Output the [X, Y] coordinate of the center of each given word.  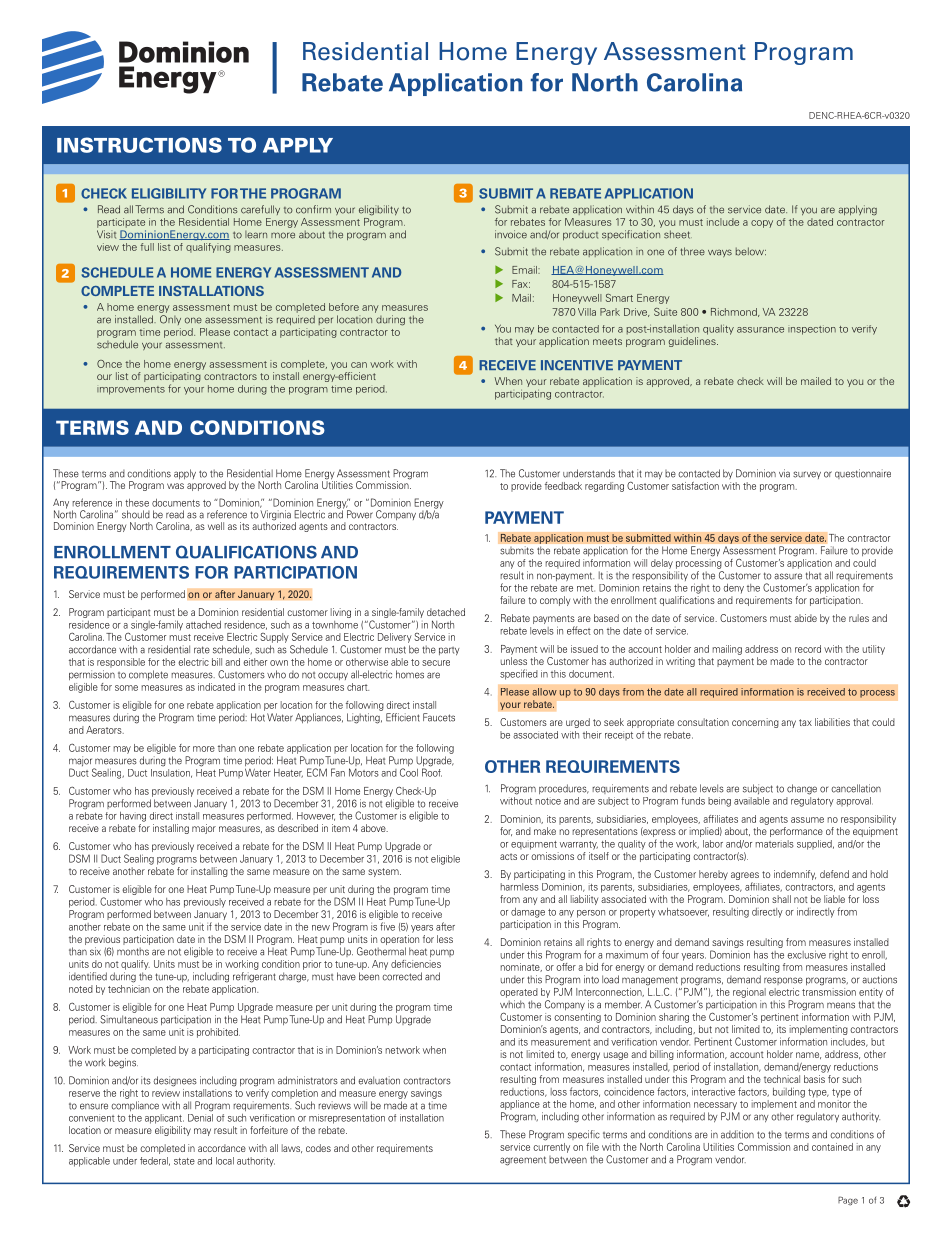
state [184, 1161]
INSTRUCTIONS [139, 145]
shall [781, 899]
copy [762, 224]
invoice [511, 234]
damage [528, 913]
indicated [216, 687]
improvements [131, 390]
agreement [523, 1161]
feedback [563, 486]
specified [519, 674]
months [133, 951]
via [784, 473]
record [808, 649]
